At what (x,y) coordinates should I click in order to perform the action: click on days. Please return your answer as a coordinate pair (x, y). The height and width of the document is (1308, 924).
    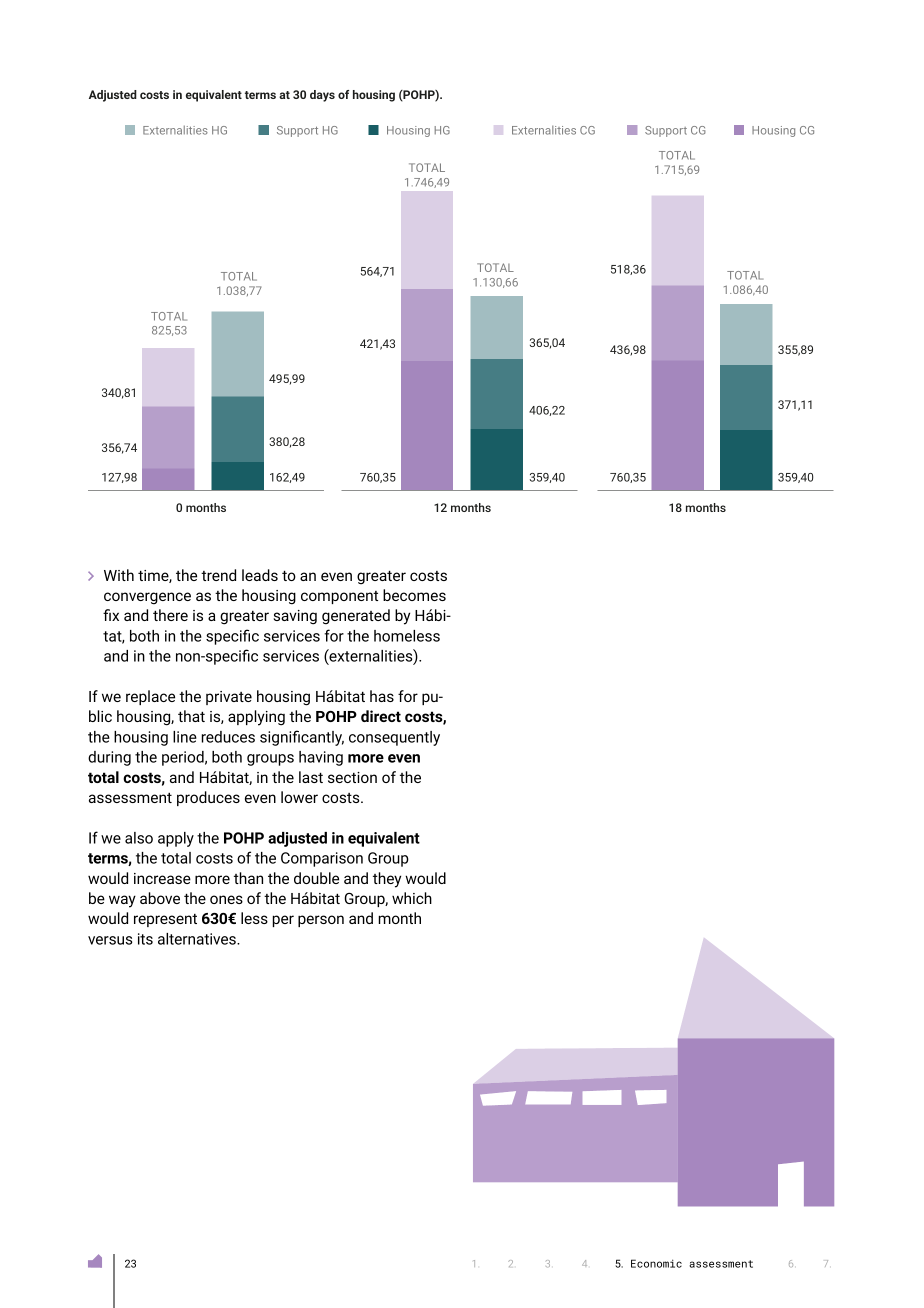
    Looking at the image, I should click on (322, 96).
